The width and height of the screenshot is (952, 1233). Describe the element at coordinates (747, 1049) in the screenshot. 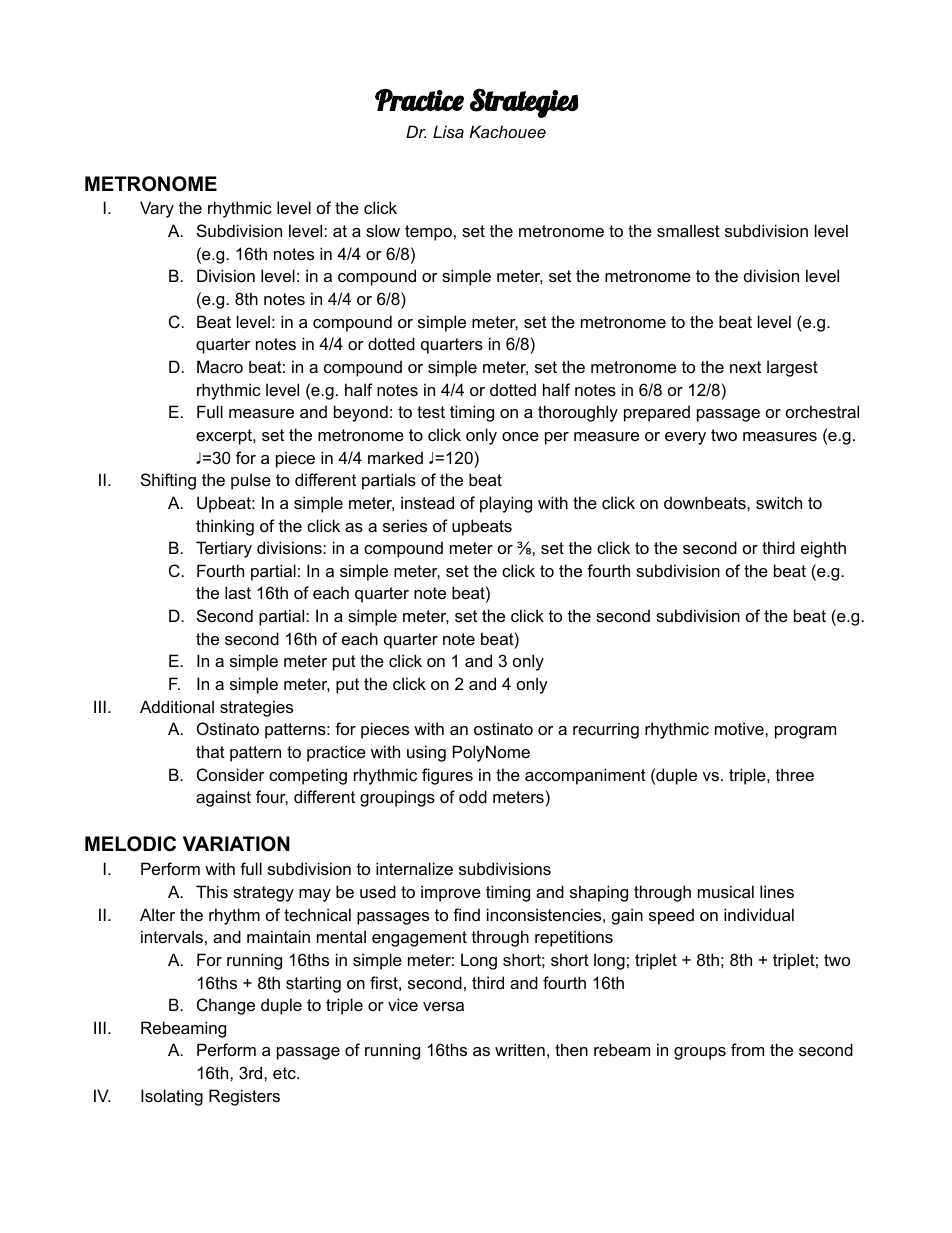

I see `from` at that location.
